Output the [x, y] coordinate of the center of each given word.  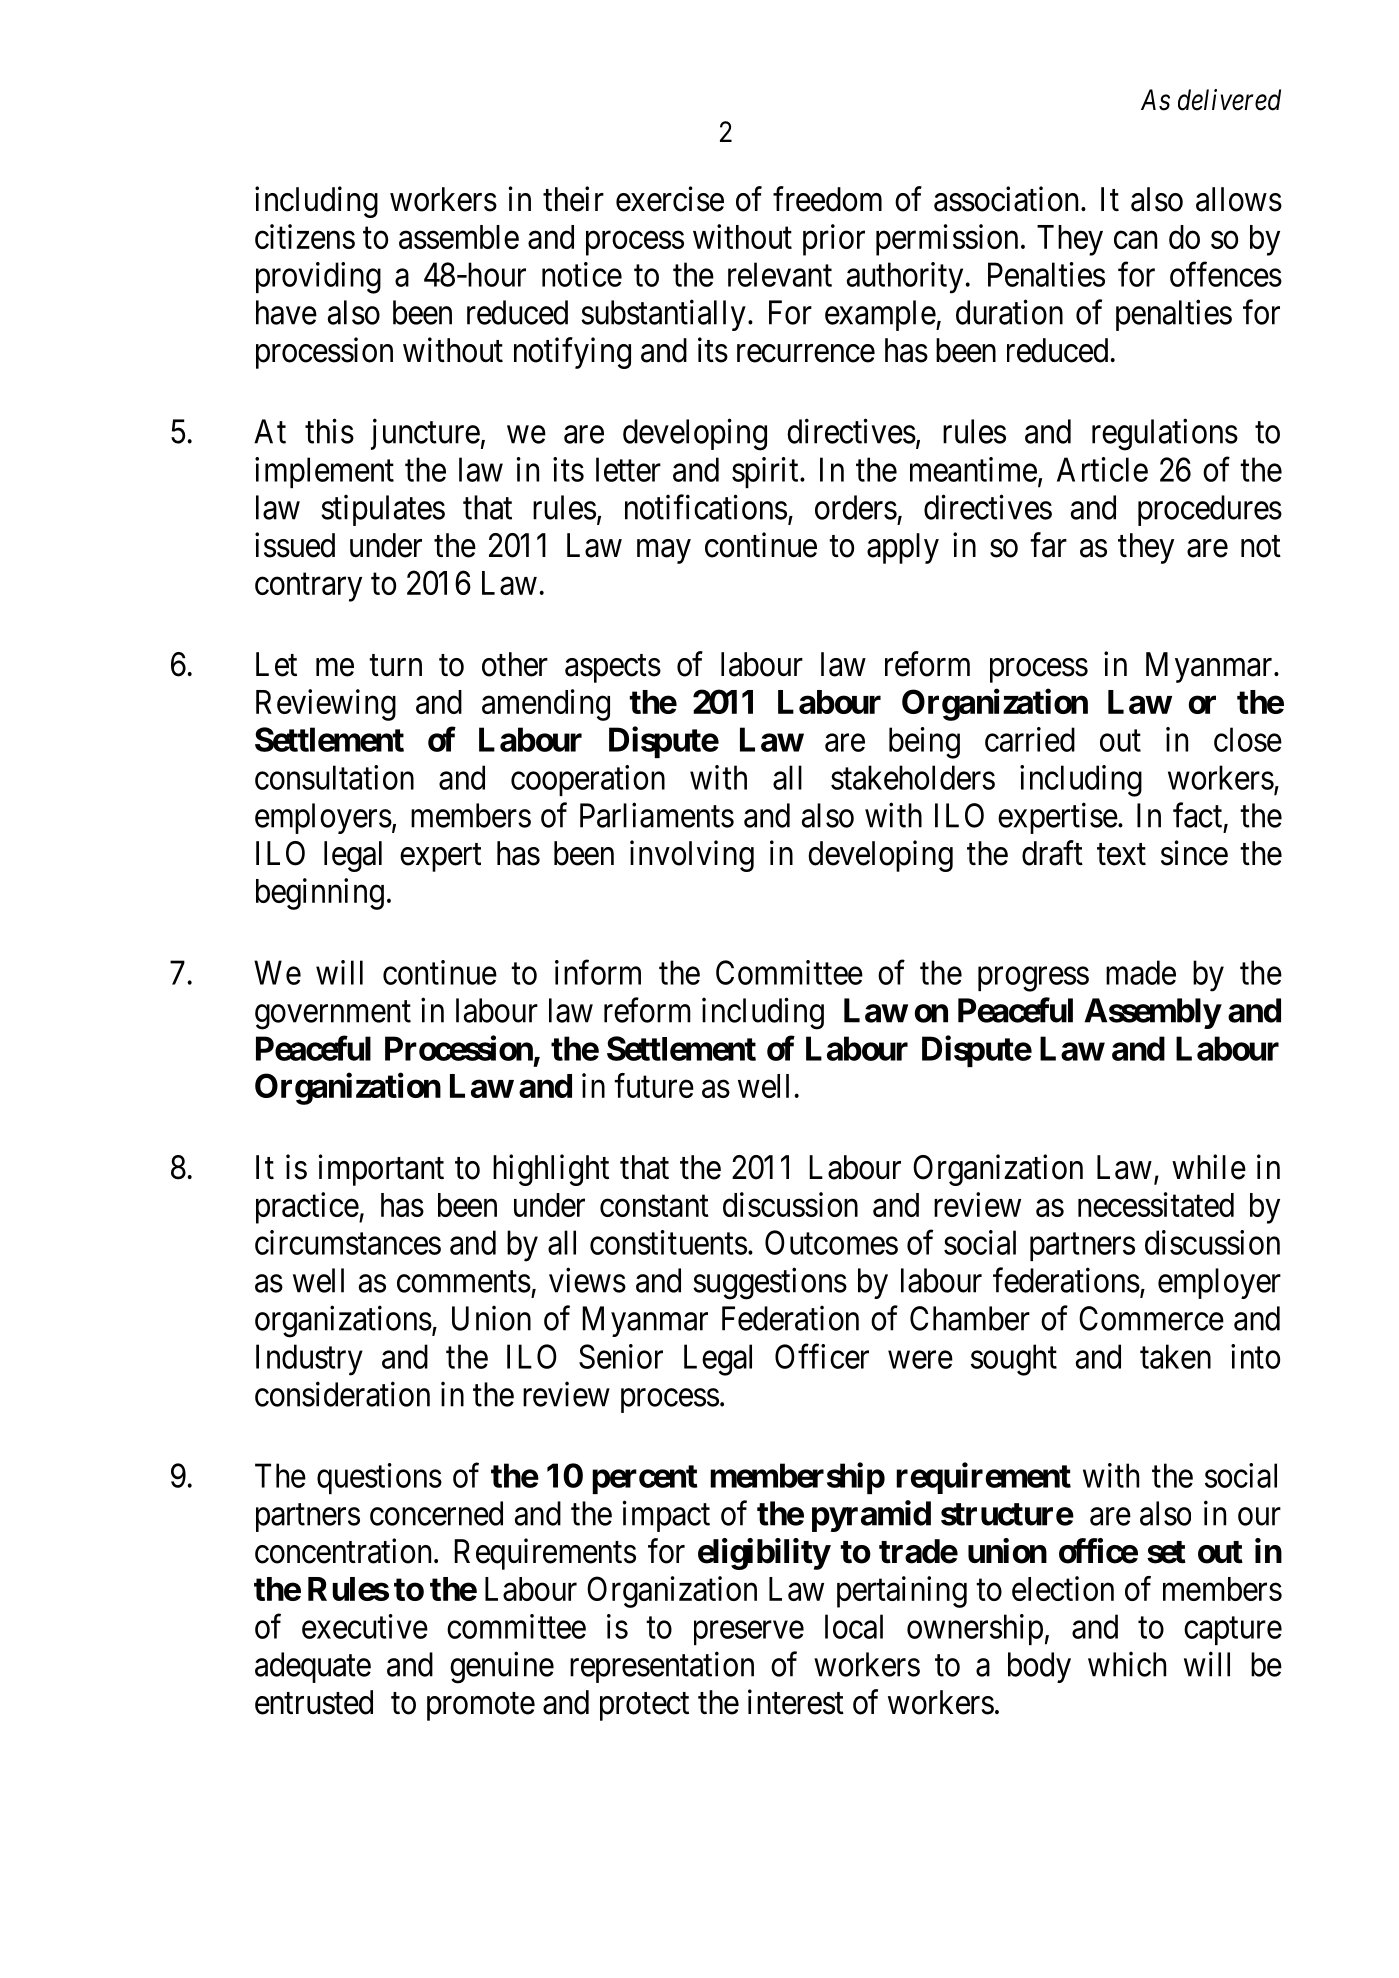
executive [365, 1626]
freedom [827, 199]
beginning [320, 894]
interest [796, 1702]
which [1127, 1664]
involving [692, 856]
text [1121, 855]
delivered [1229, 100]
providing [318, 278]
